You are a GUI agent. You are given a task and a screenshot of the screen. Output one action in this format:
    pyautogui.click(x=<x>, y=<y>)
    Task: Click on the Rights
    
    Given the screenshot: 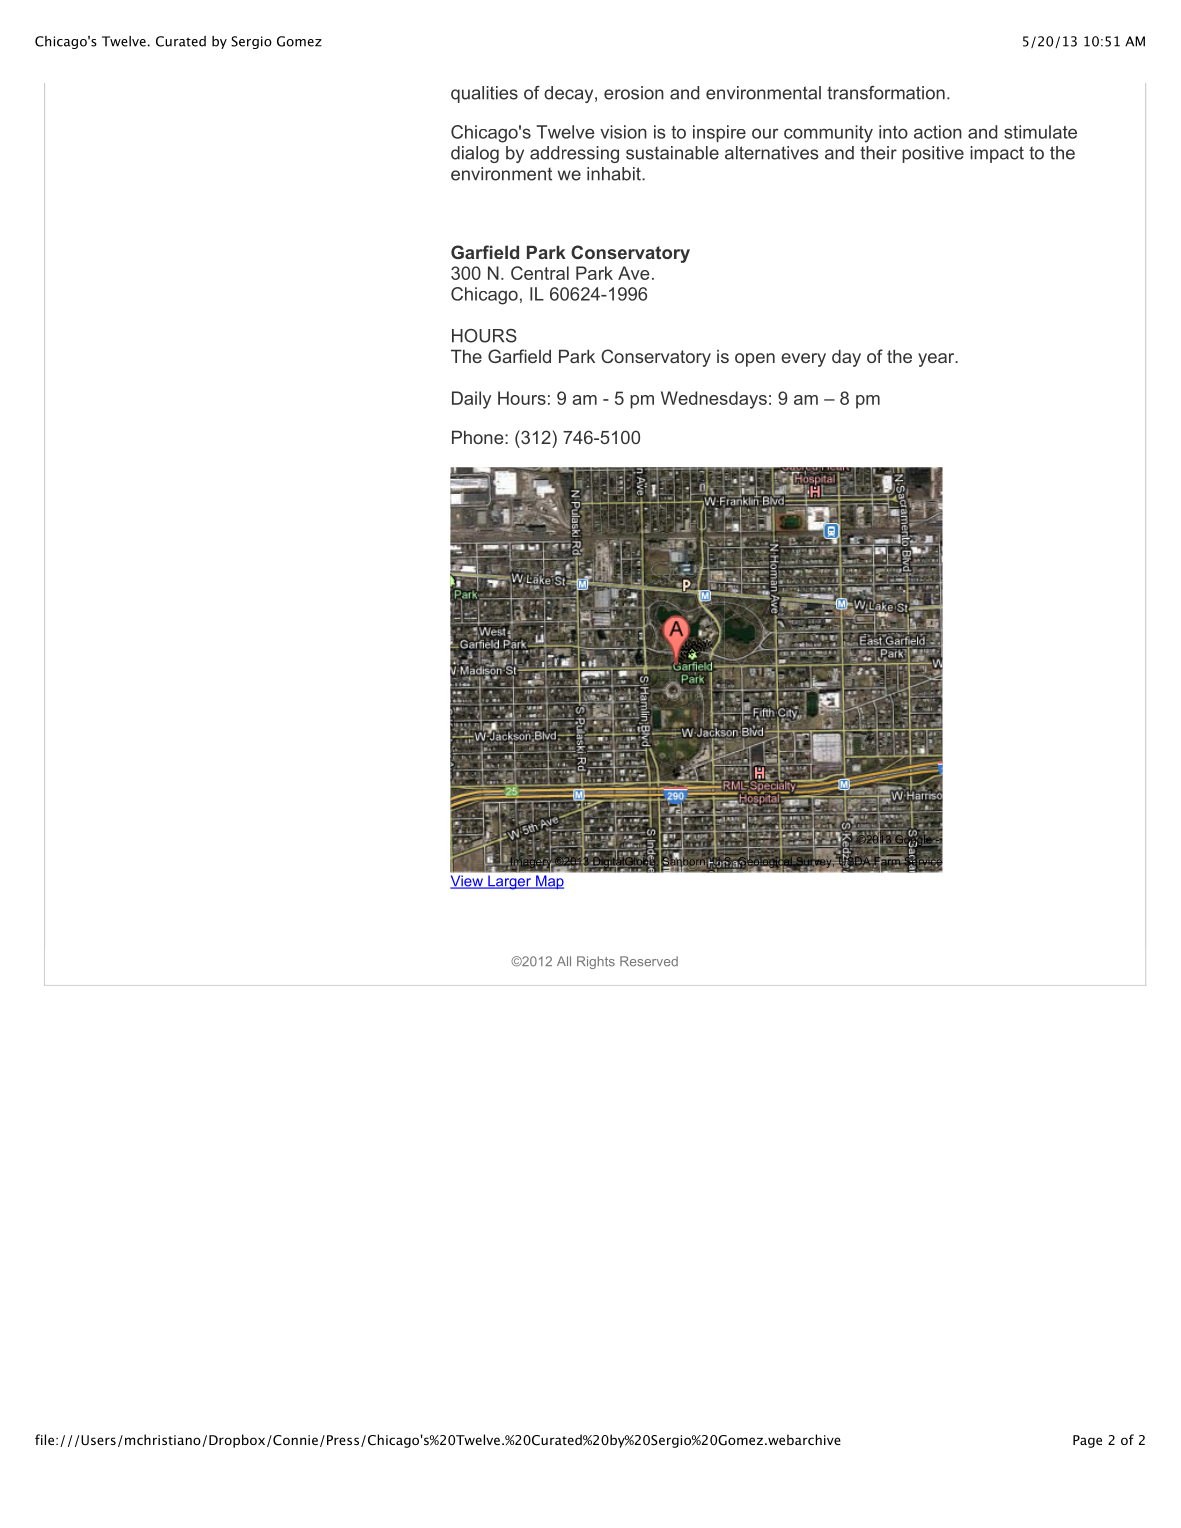 What is the action you would take?
    pyautogui.click(x=596, y=962)
